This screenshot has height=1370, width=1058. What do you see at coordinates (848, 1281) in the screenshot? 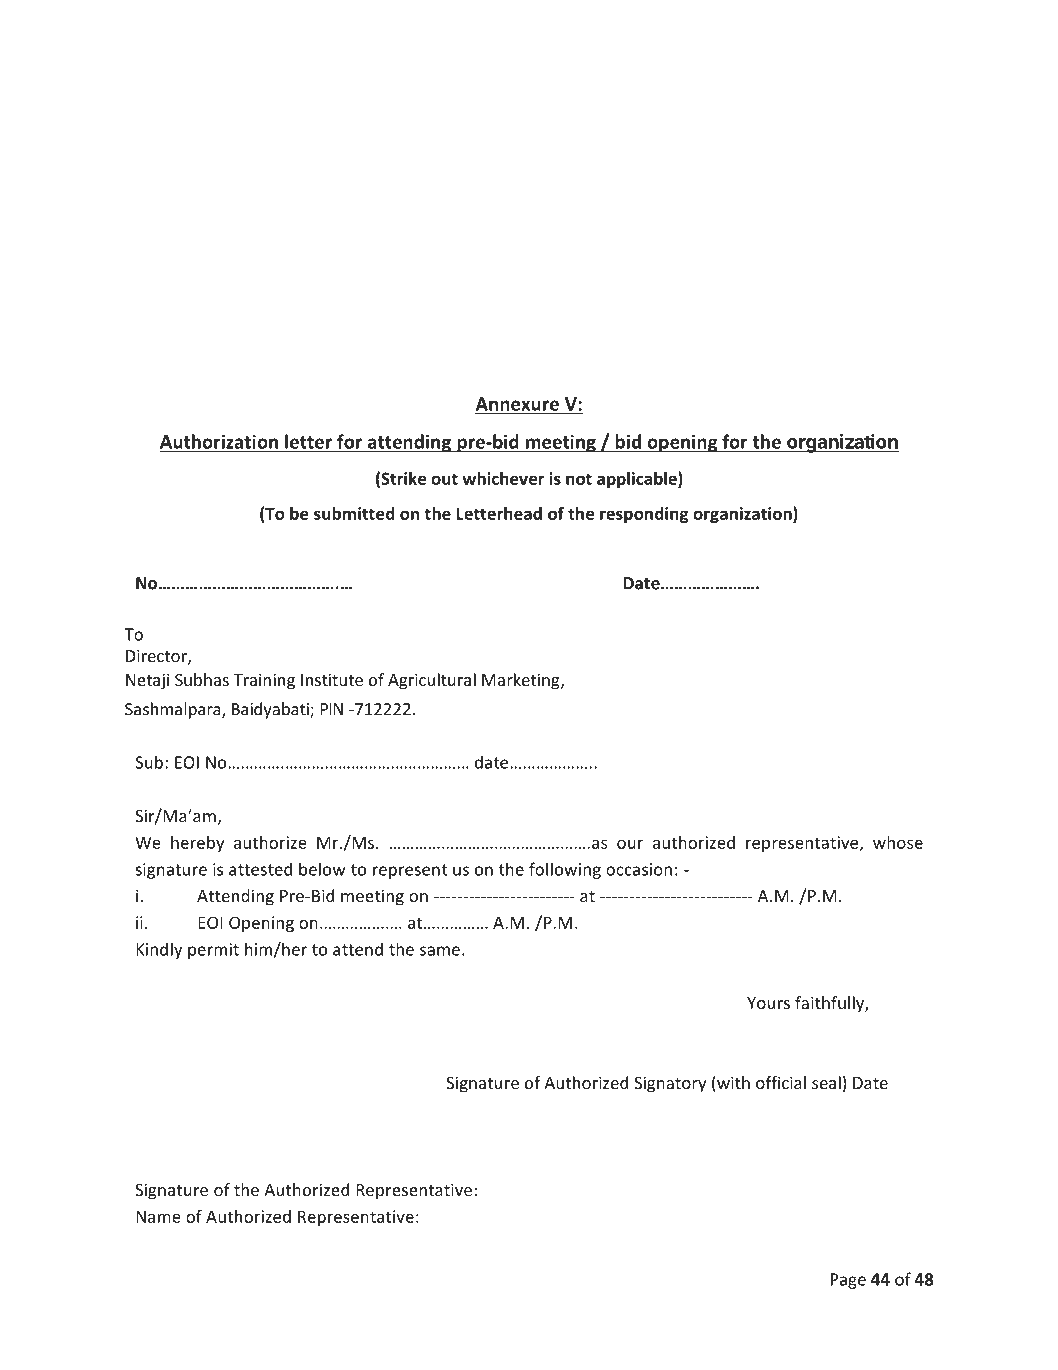
I see `Page` at bounding box center [848, 1281].
